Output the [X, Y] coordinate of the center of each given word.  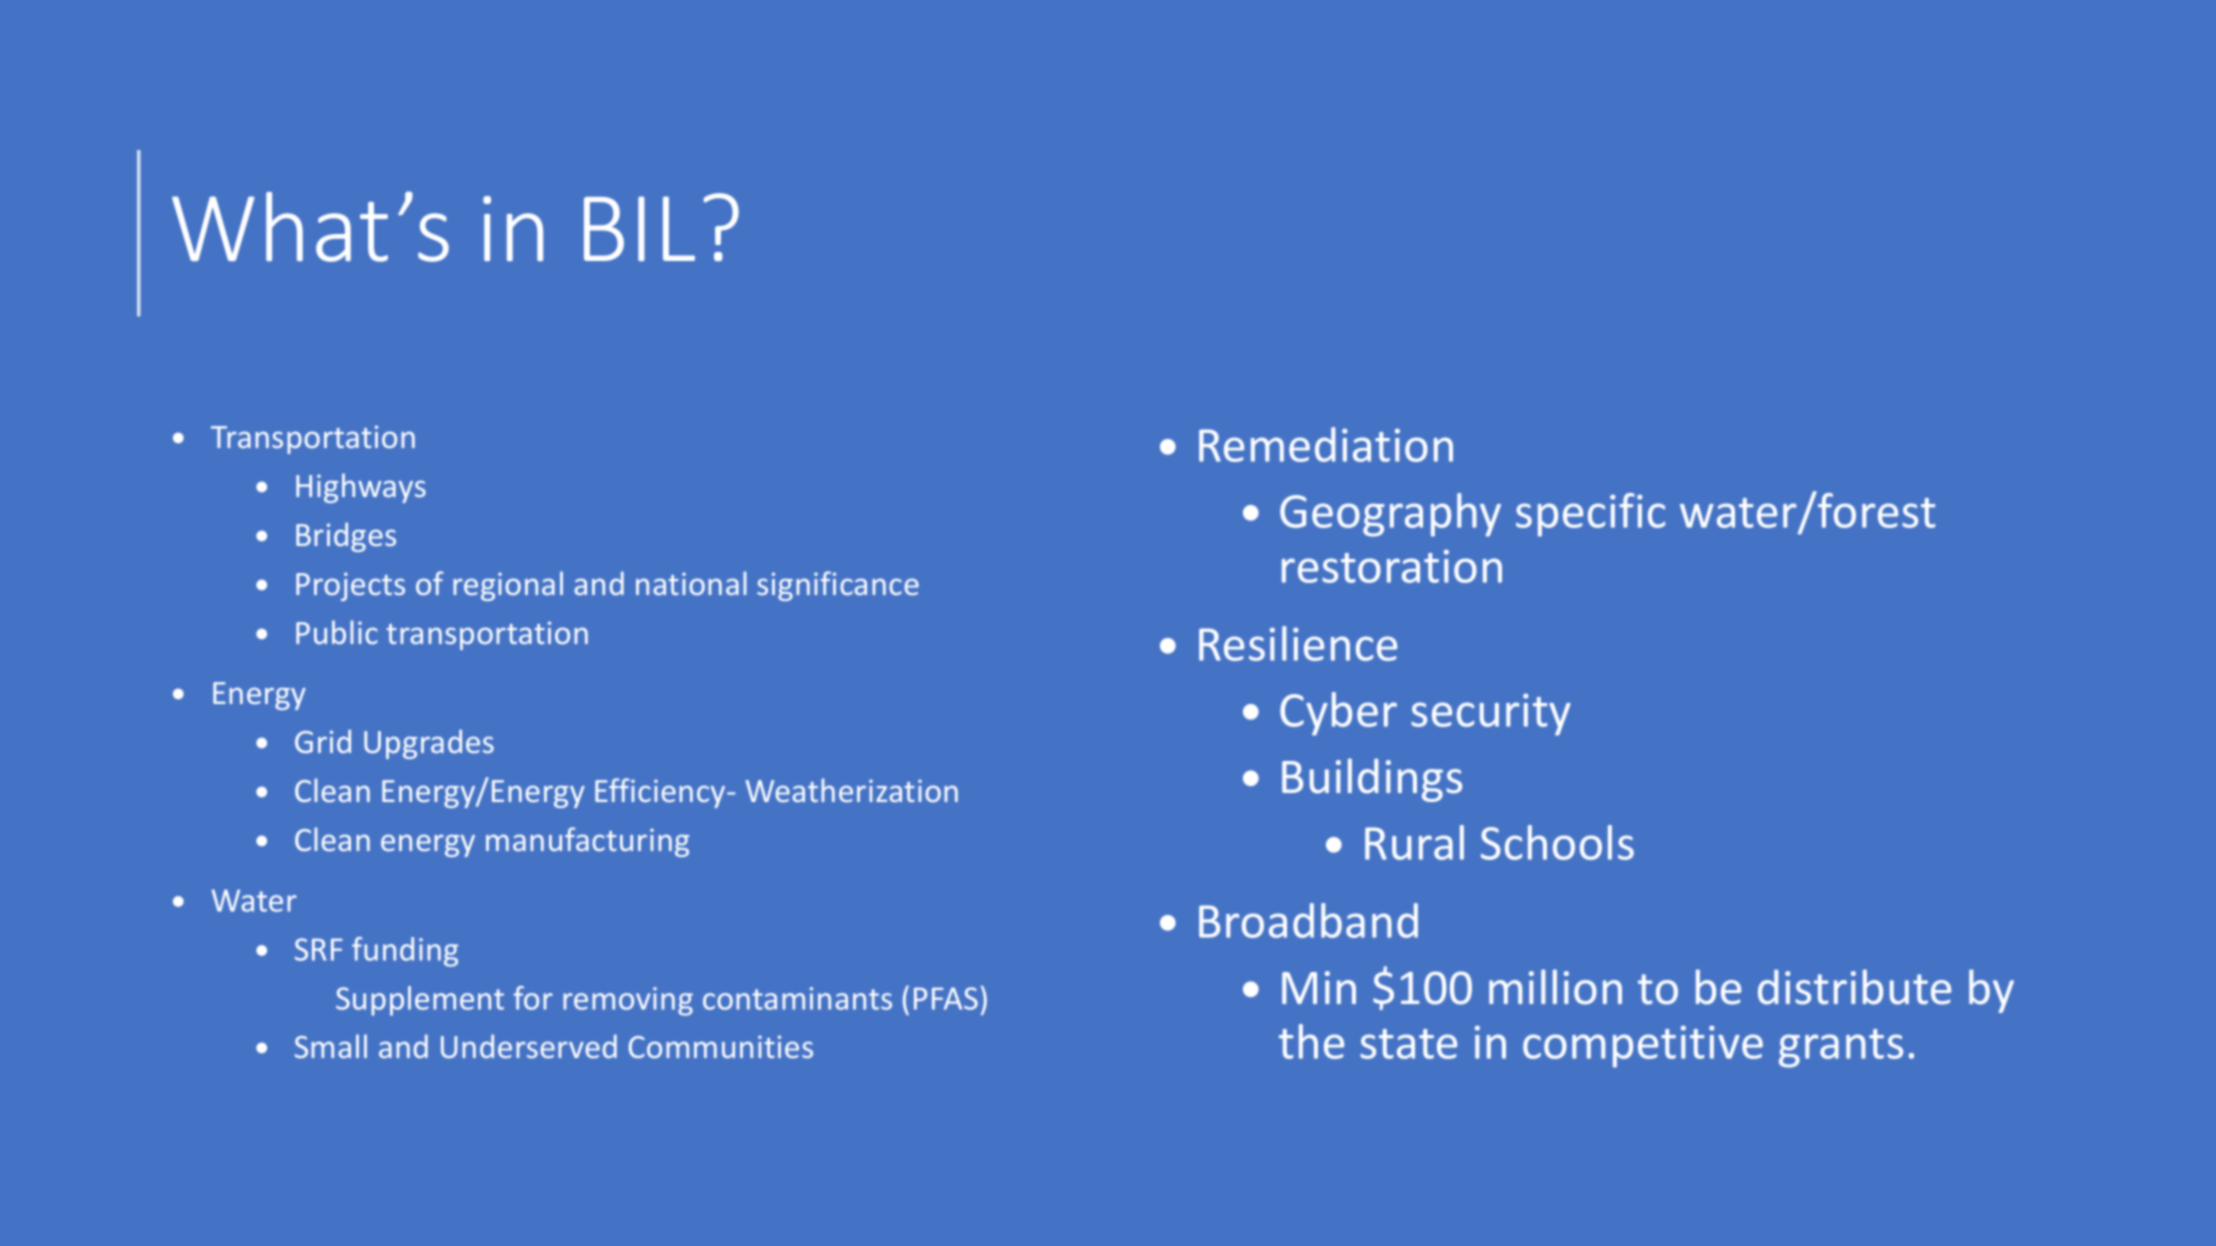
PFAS [946, 998]
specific [1590, 515]
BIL [639, 228]
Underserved [529, 1046]
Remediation [1326, 444]
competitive [1643, 1047]
